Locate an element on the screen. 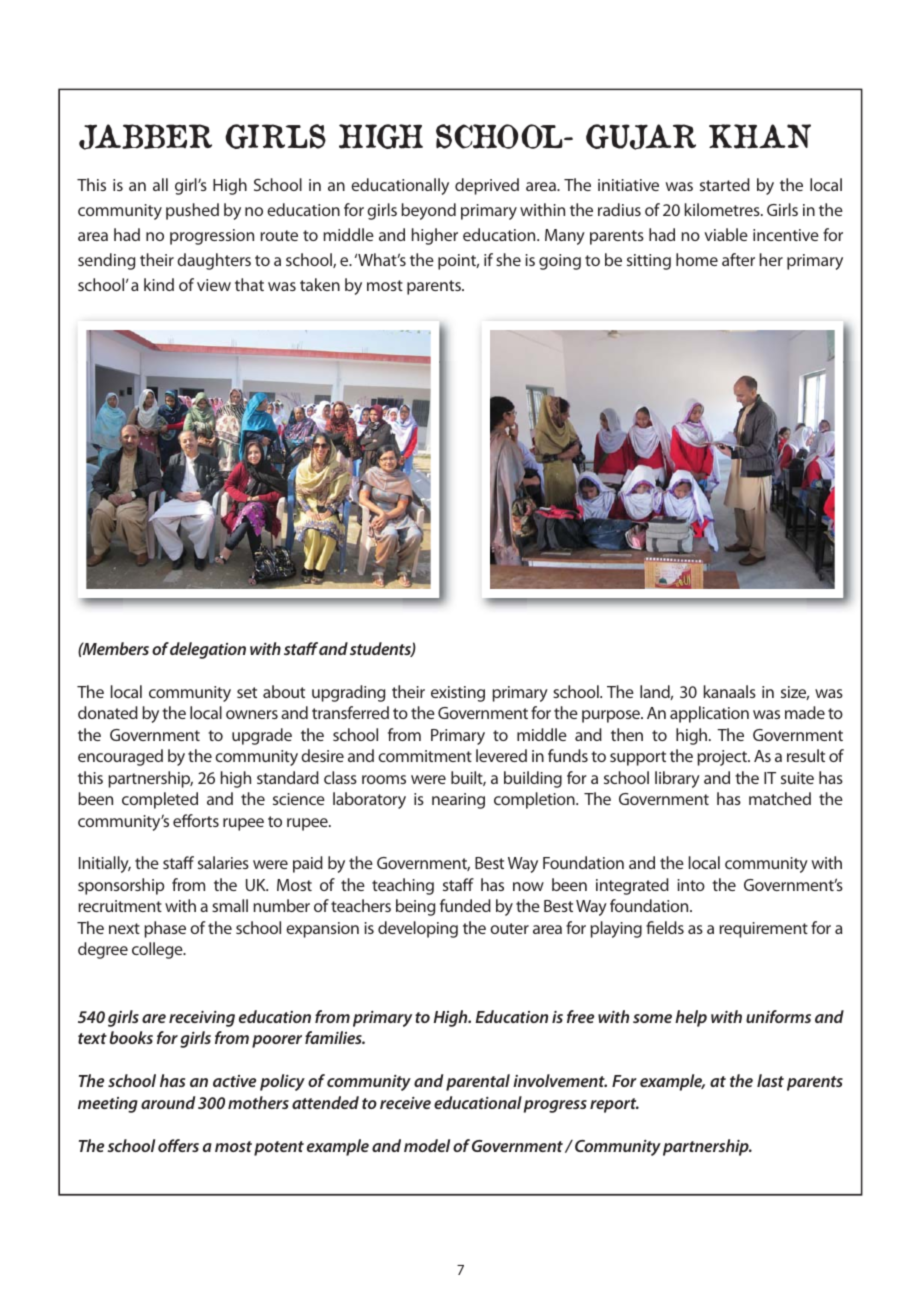  JABBER is located at coordinates (145, 137).
